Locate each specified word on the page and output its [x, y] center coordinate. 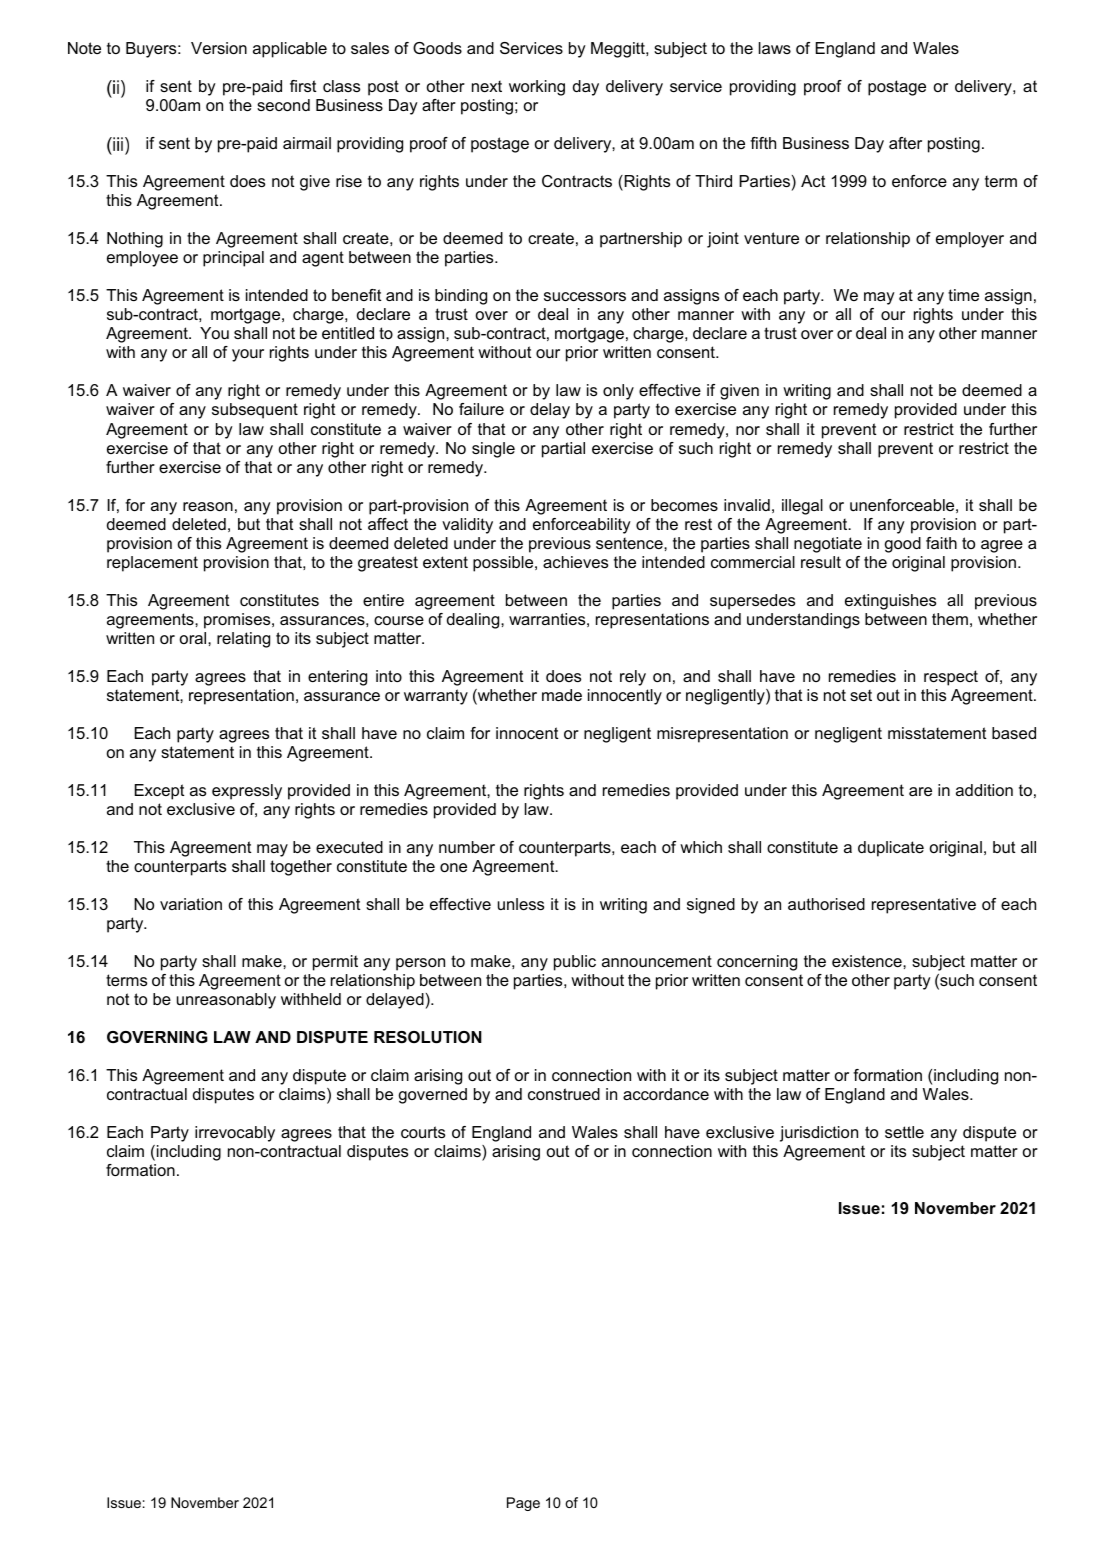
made [562, 695]
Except [159, 792]
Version [219, 48]
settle [904, 1132]
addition [984, 790]
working [537, 88]
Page [523, 1504]
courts [423, 1132]
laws [775, 48]
